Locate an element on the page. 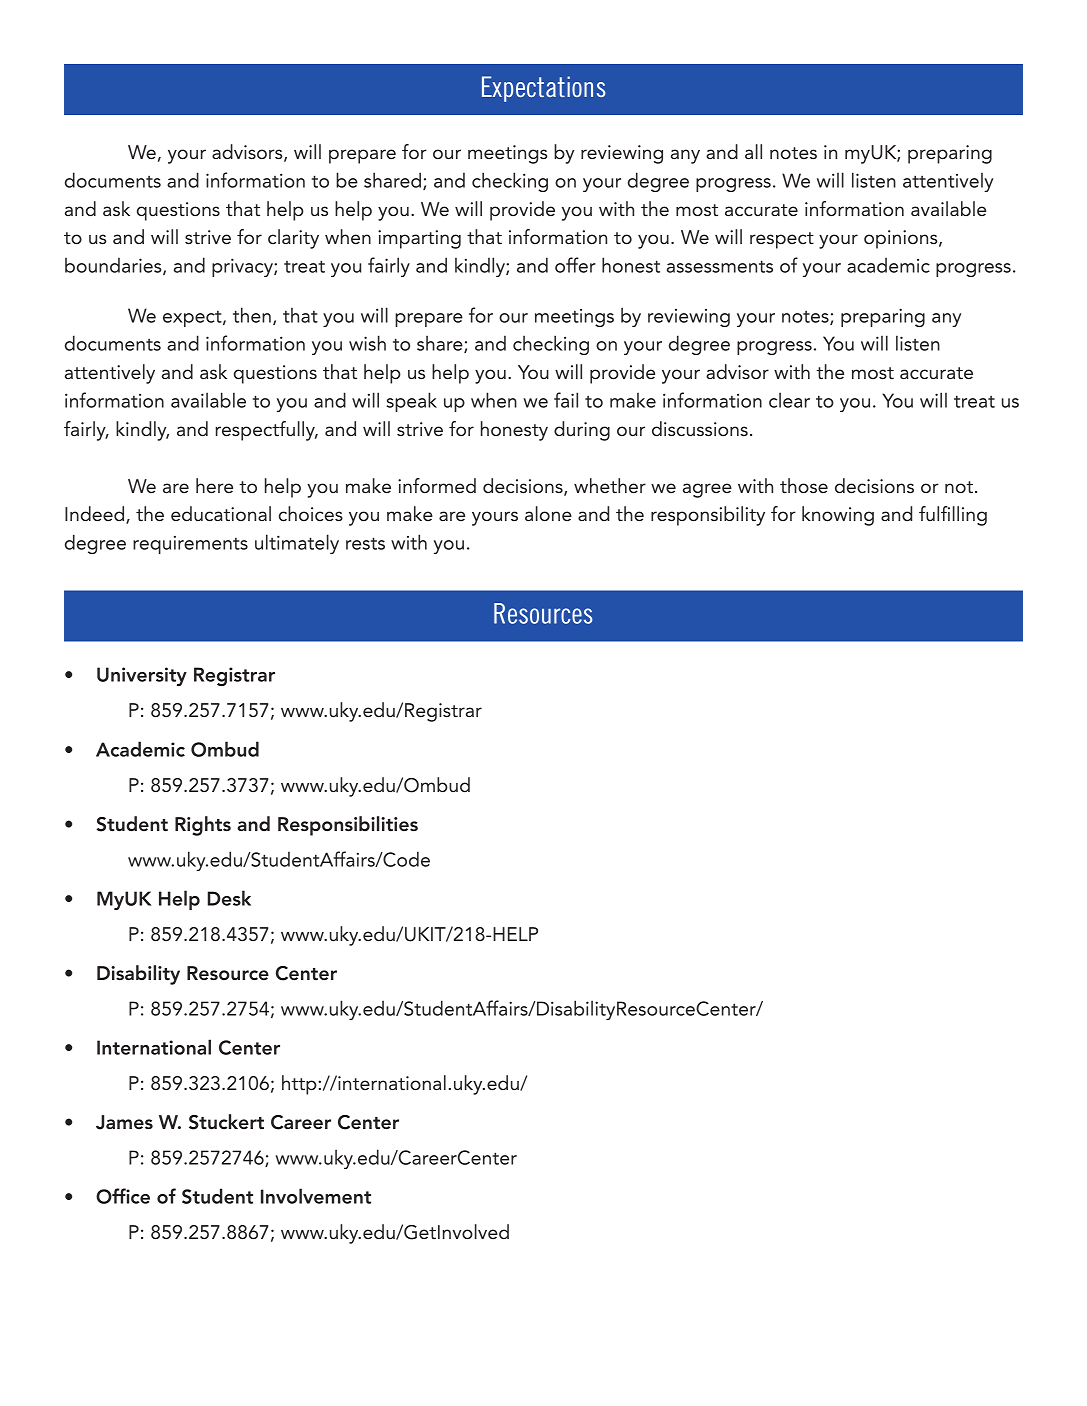  clarity is located at coordinates (293, 239).
